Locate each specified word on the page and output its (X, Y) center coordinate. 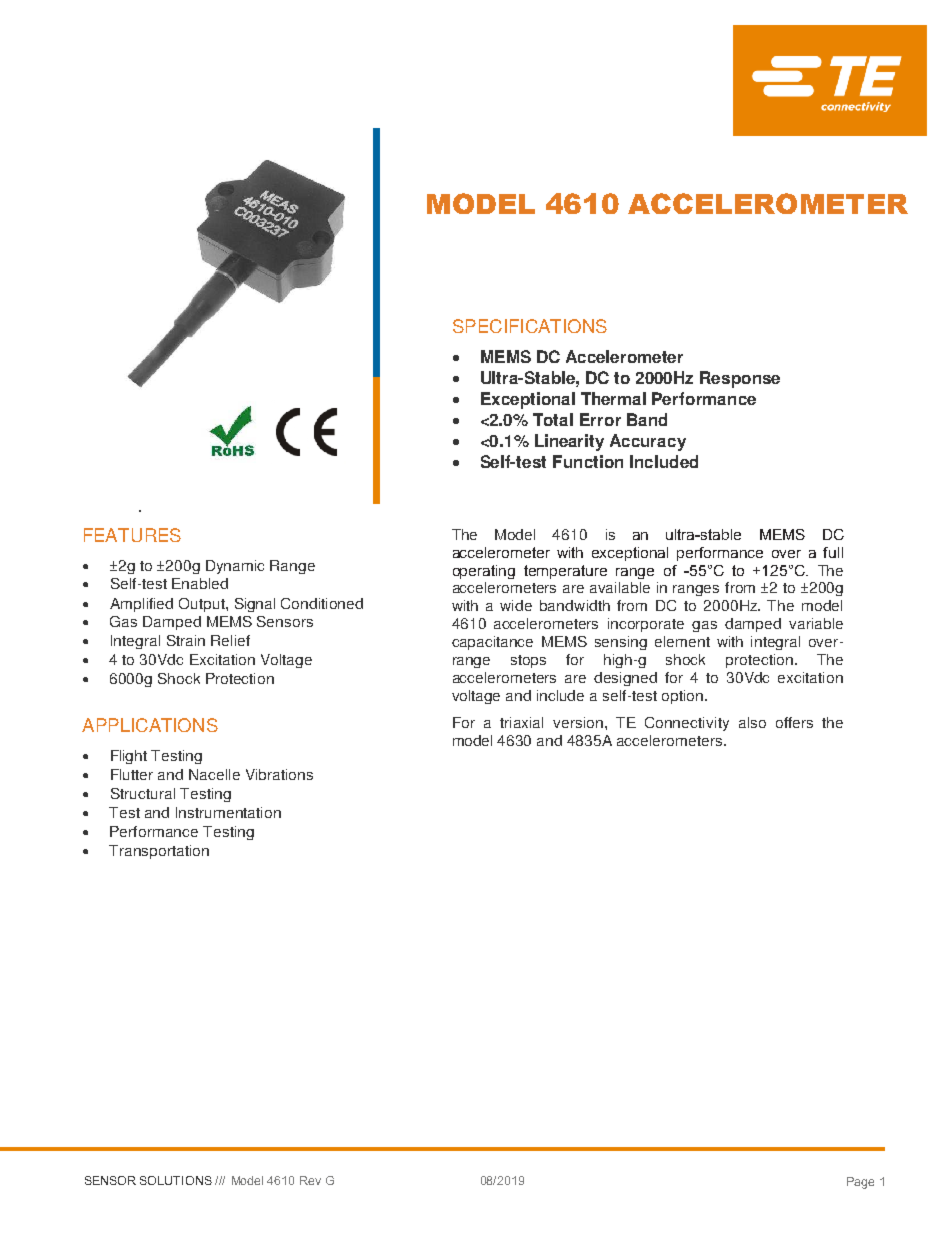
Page (860, 1183)
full (833, 552)
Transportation (159, 852)
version (578, 722)
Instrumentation (228, 812)
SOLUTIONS (176, 1180)
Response (740, 379)
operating (484, 572)
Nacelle (214, 774)
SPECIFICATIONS (530, 326)
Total (553, 419)
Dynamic (235, 567)
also (752, 722)
